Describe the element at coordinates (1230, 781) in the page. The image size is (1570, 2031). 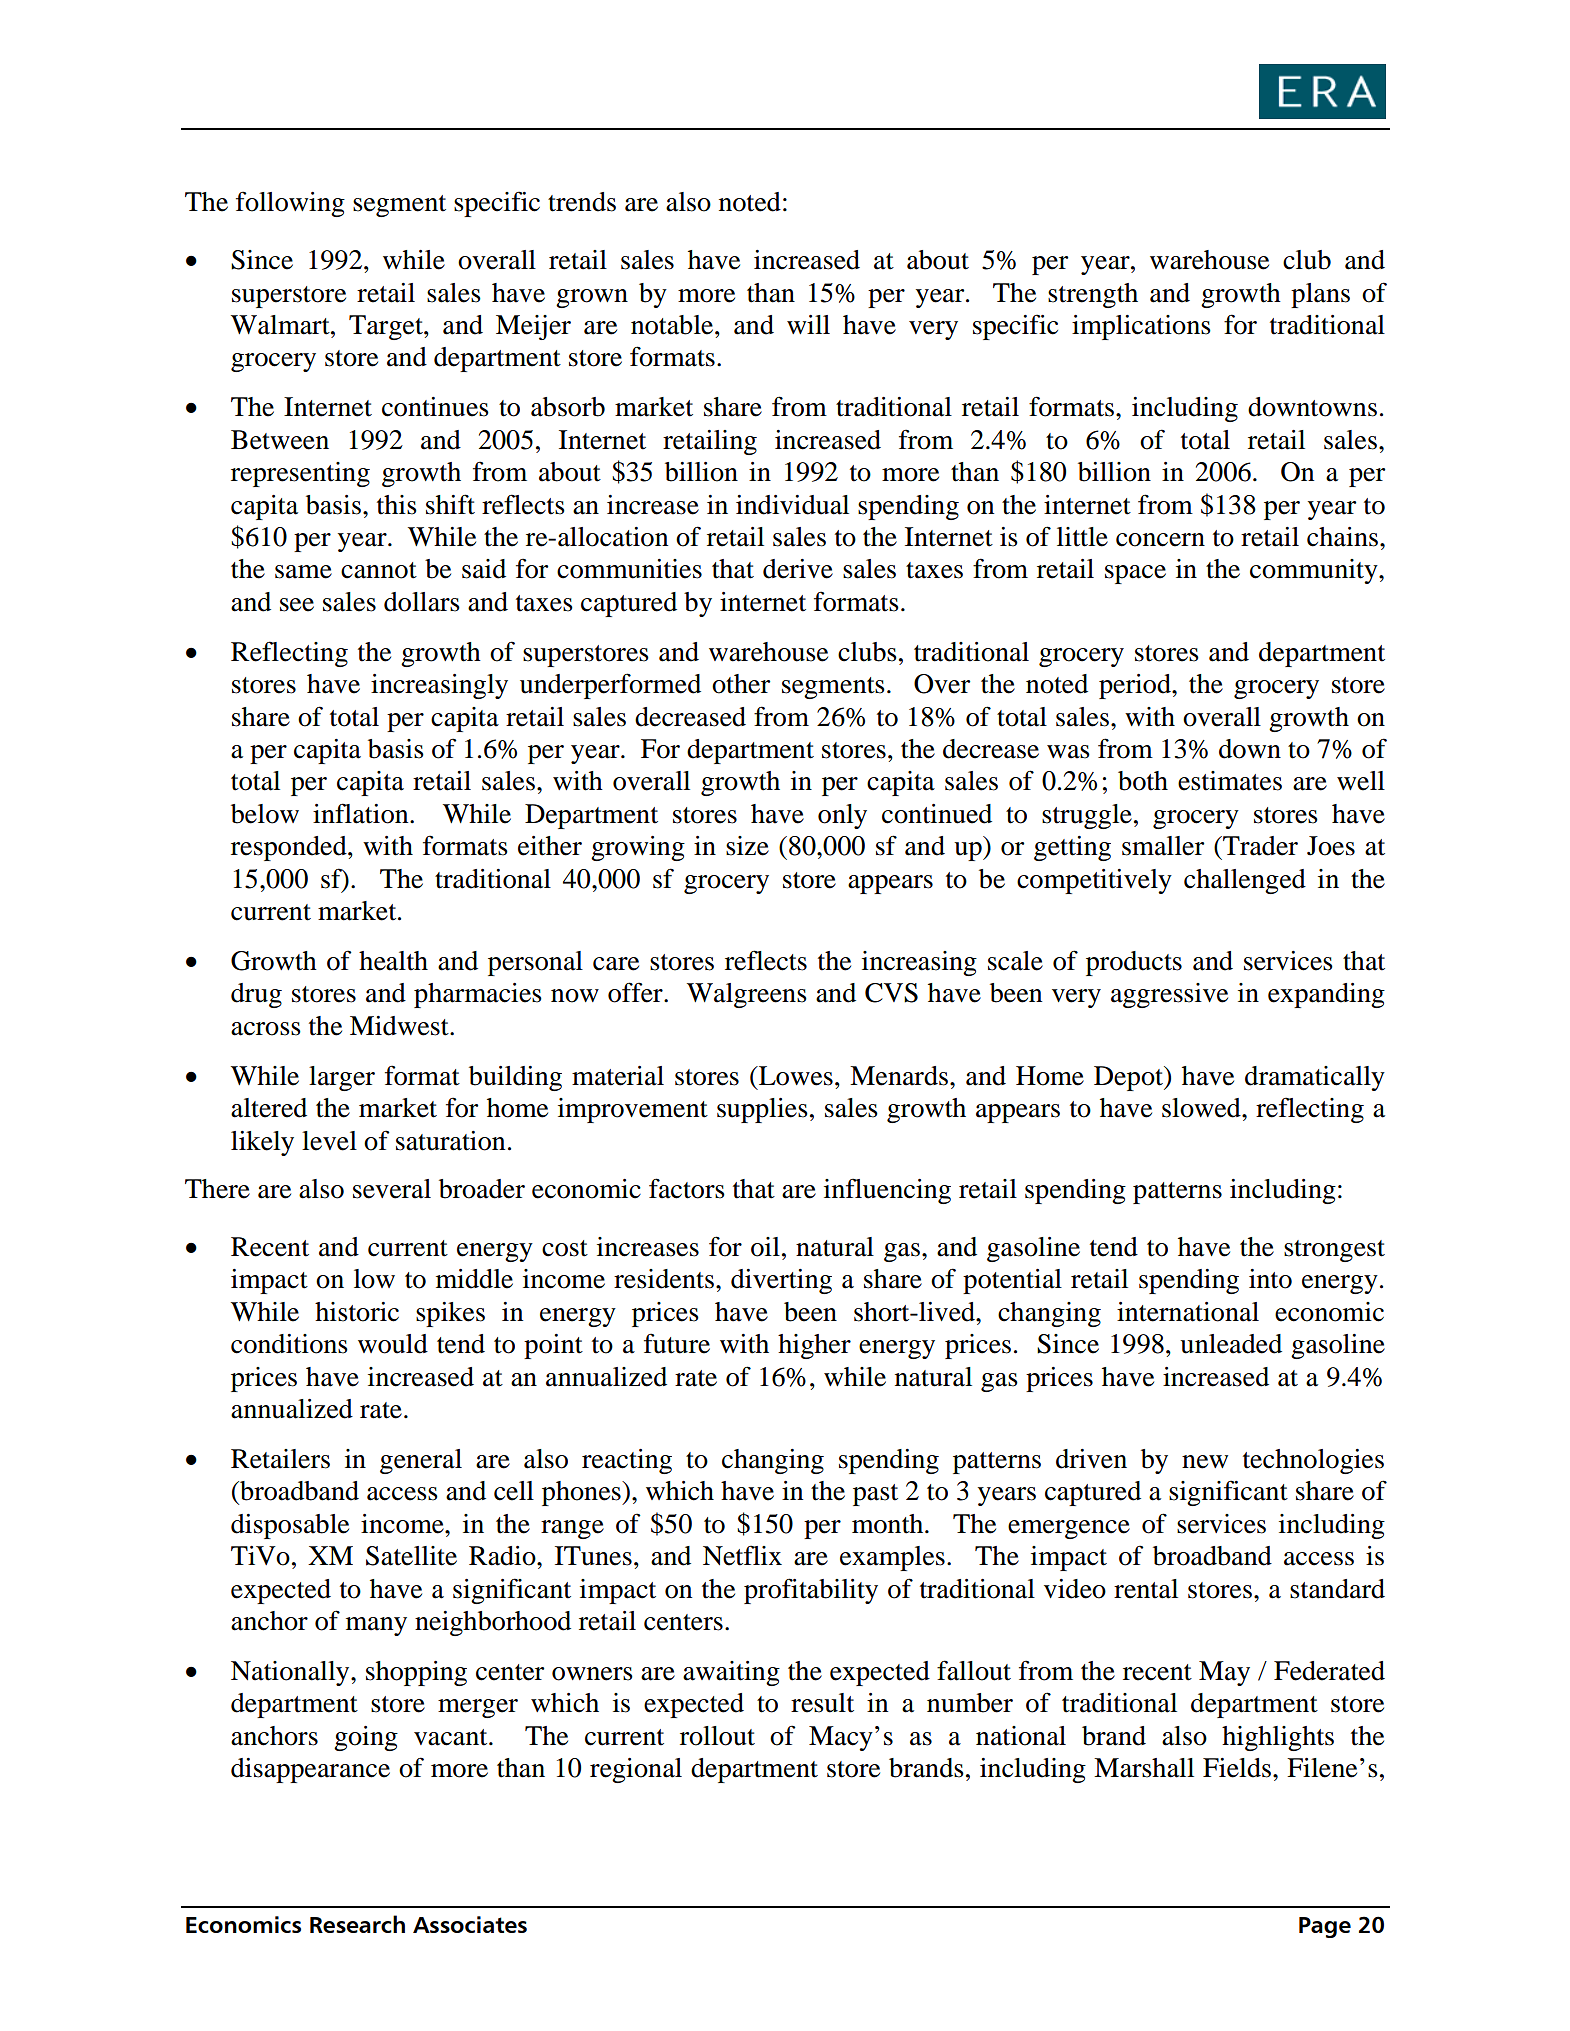
I see `estimates` at that location.
